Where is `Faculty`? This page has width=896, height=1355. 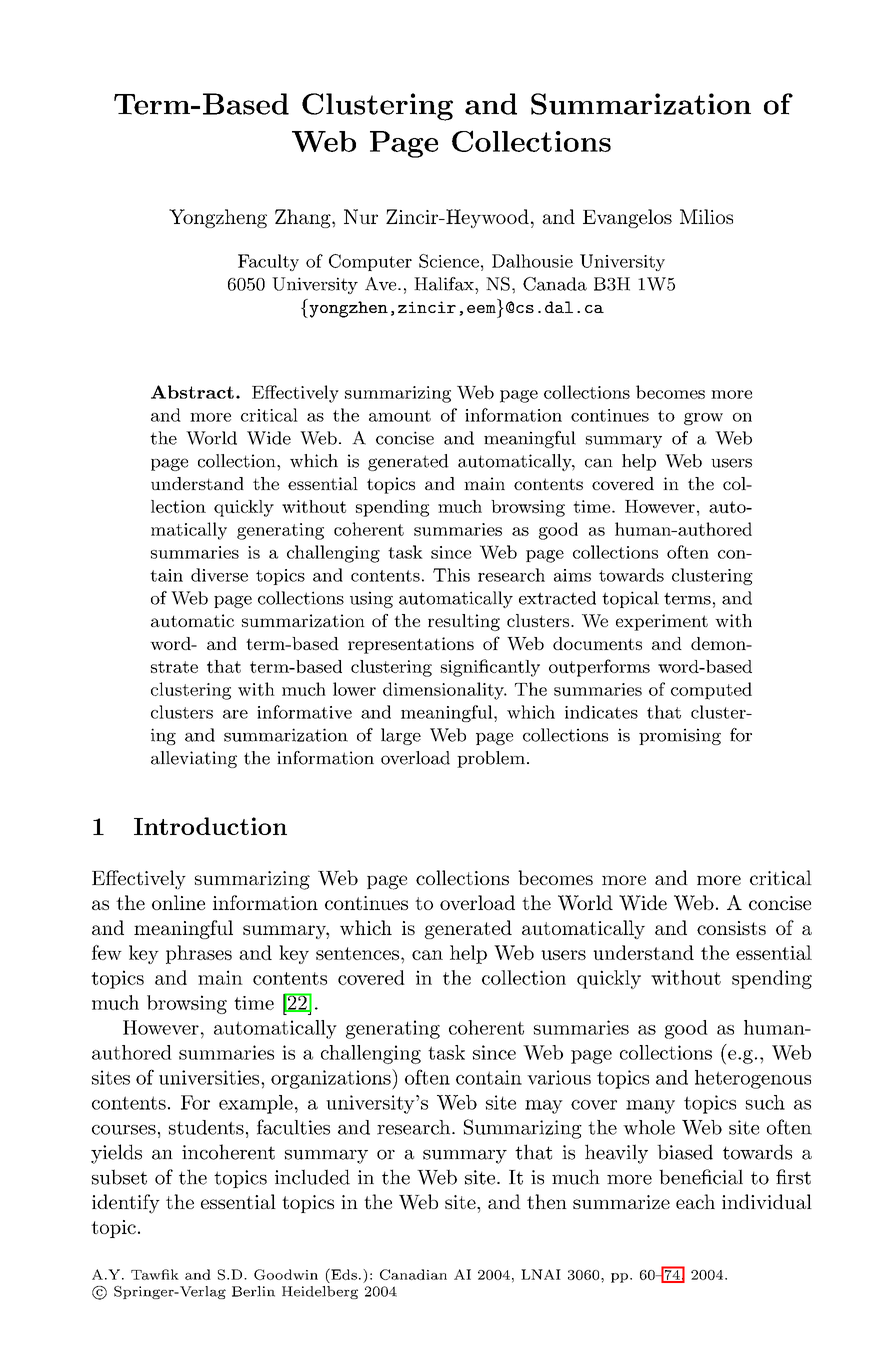 Faculty is located at coordinates (268, 262).
